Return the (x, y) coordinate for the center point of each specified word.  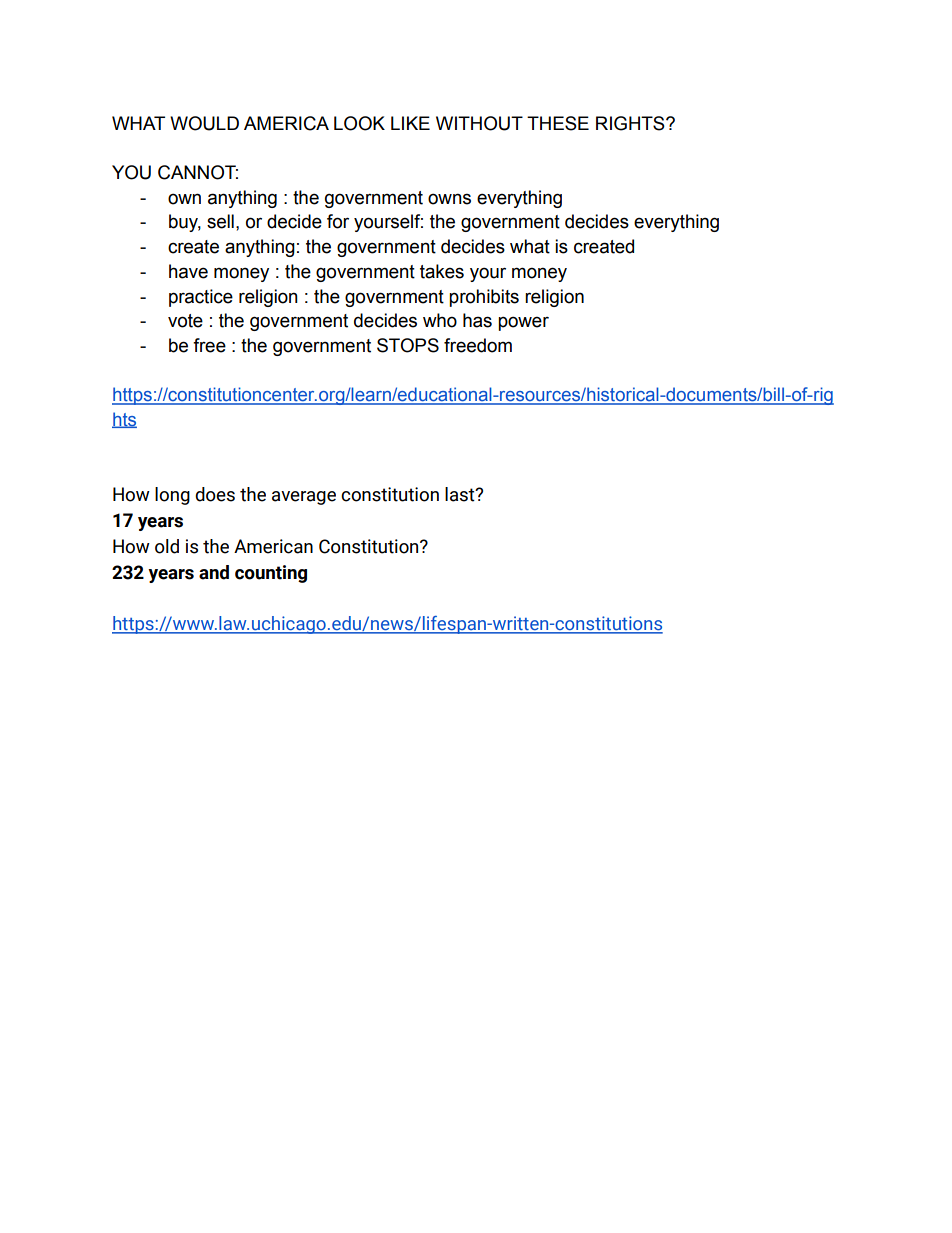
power (523, 323)
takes (442, 271)
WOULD (204, 123)
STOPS (408, 345)
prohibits (484, 298)
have (188, 271)
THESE (558, 123)
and (214, 572)
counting (271, 574)
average (304, 498)
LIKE (410, 123)
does (215, 494)
